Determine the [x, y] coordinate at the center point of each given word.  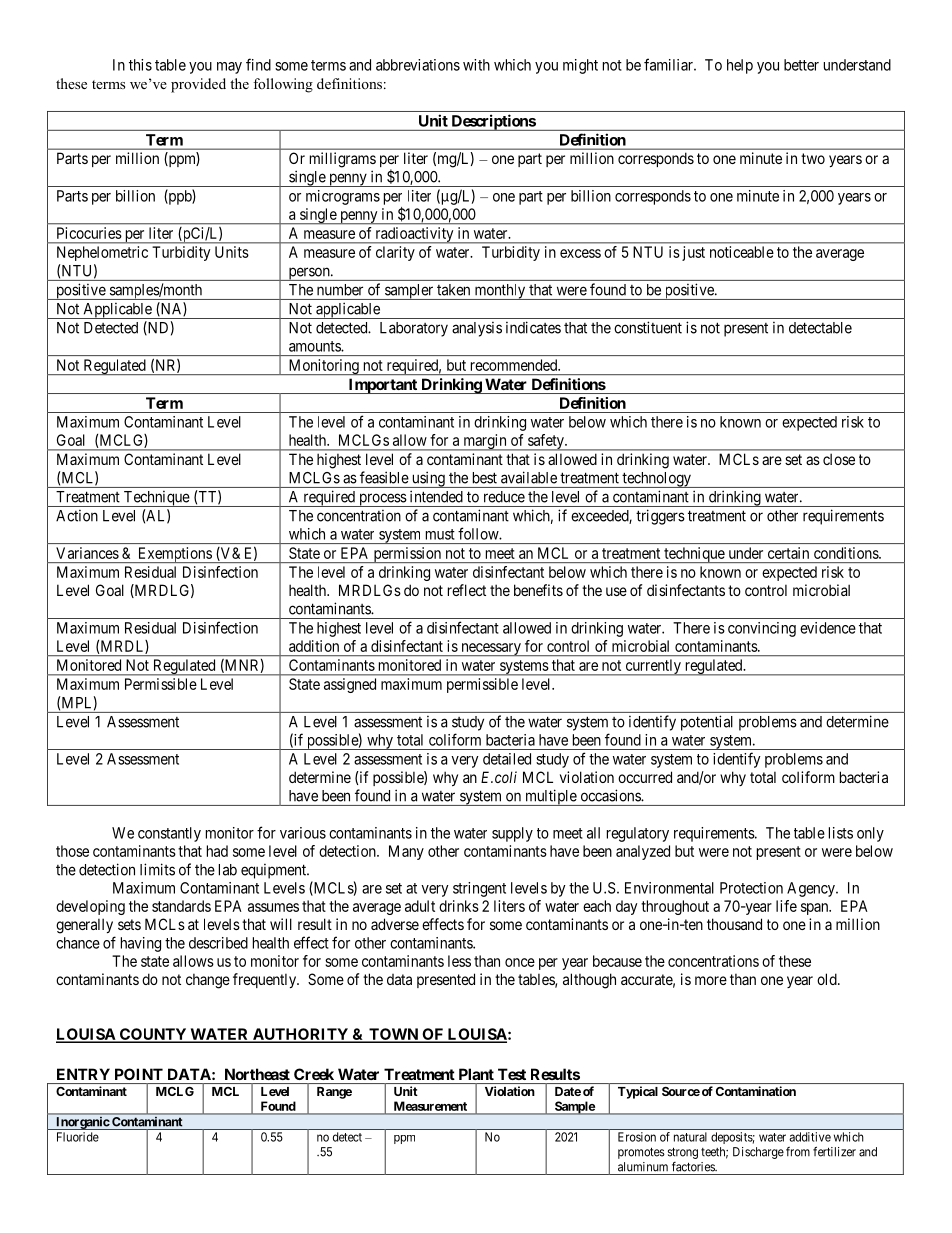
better [801, 65]
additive [810, 1137]
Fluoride [78, 1137]
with [476, 65]
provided [198, 85]
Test [512, 1074]
